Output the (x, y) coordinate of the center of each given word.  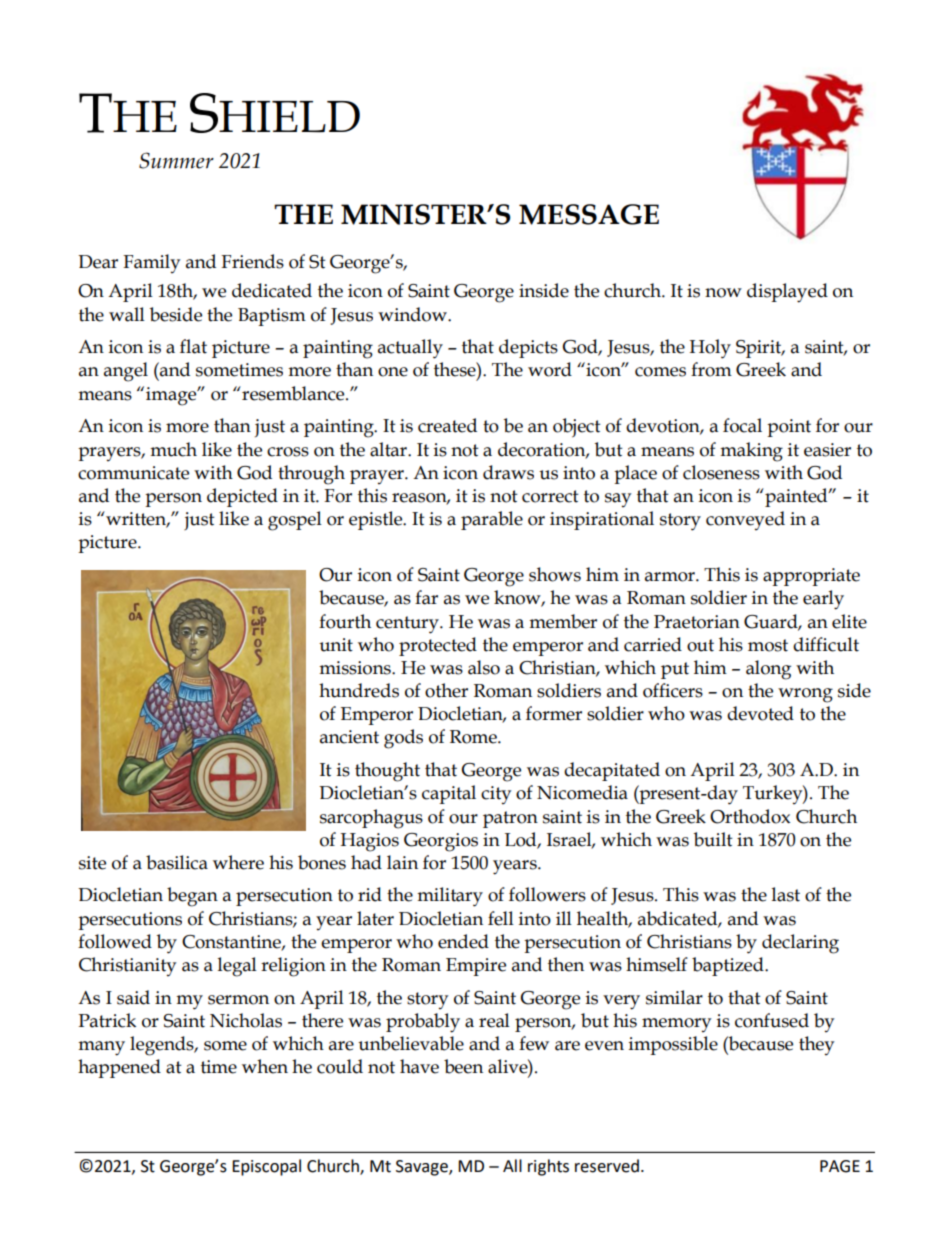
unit (336, 645)
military (450, 897)
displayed (787, 293)
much (173, 449)
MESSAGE (589, 214)
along (768, 670)
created (447, 425)
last (786, 894)
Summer (176, 160)
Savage (423, 1168)
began (192, 897)
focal (742, 425)
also (484, 667)
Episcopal (266, 1167)
